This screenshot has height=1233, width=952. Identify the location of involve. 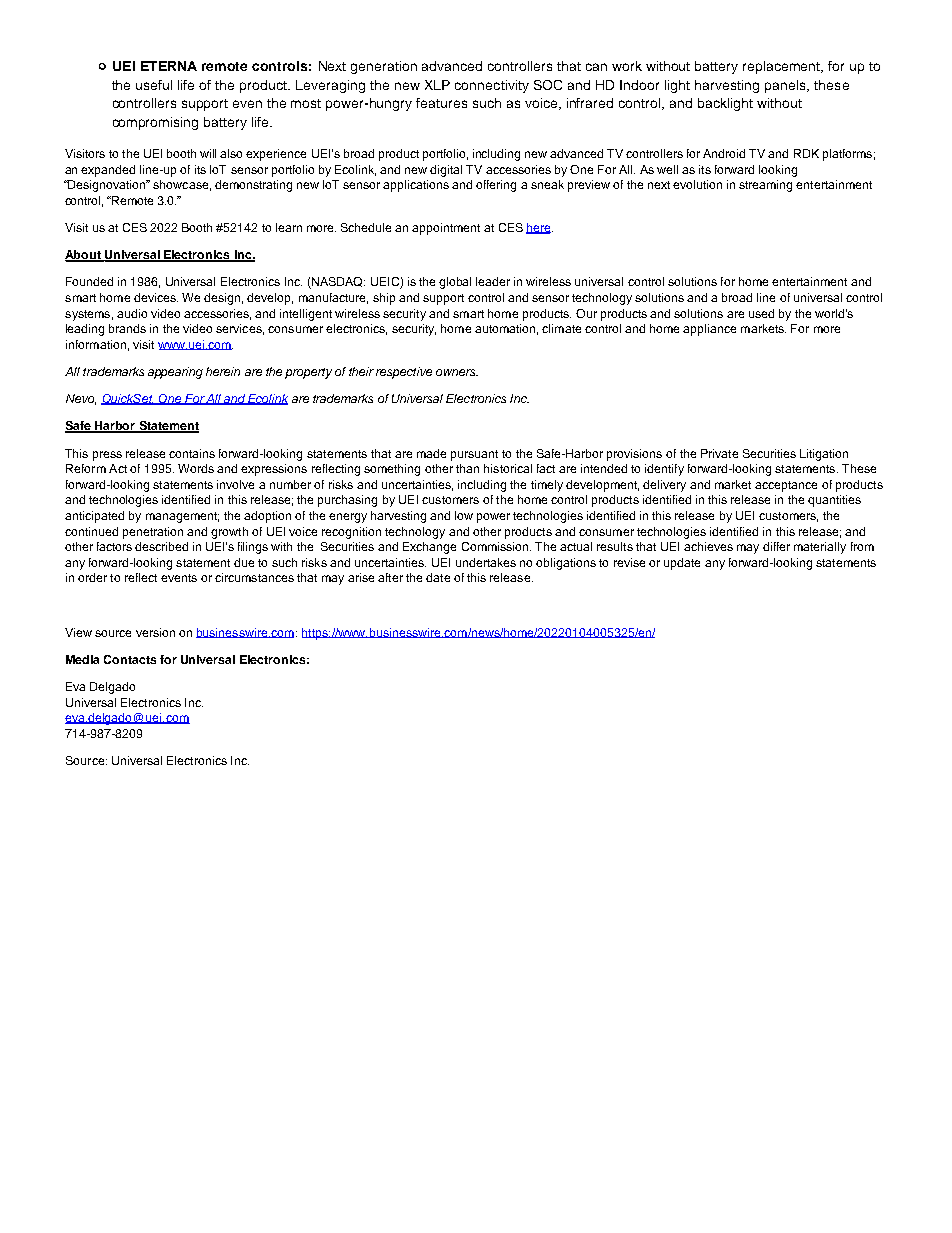
(235, 484).
